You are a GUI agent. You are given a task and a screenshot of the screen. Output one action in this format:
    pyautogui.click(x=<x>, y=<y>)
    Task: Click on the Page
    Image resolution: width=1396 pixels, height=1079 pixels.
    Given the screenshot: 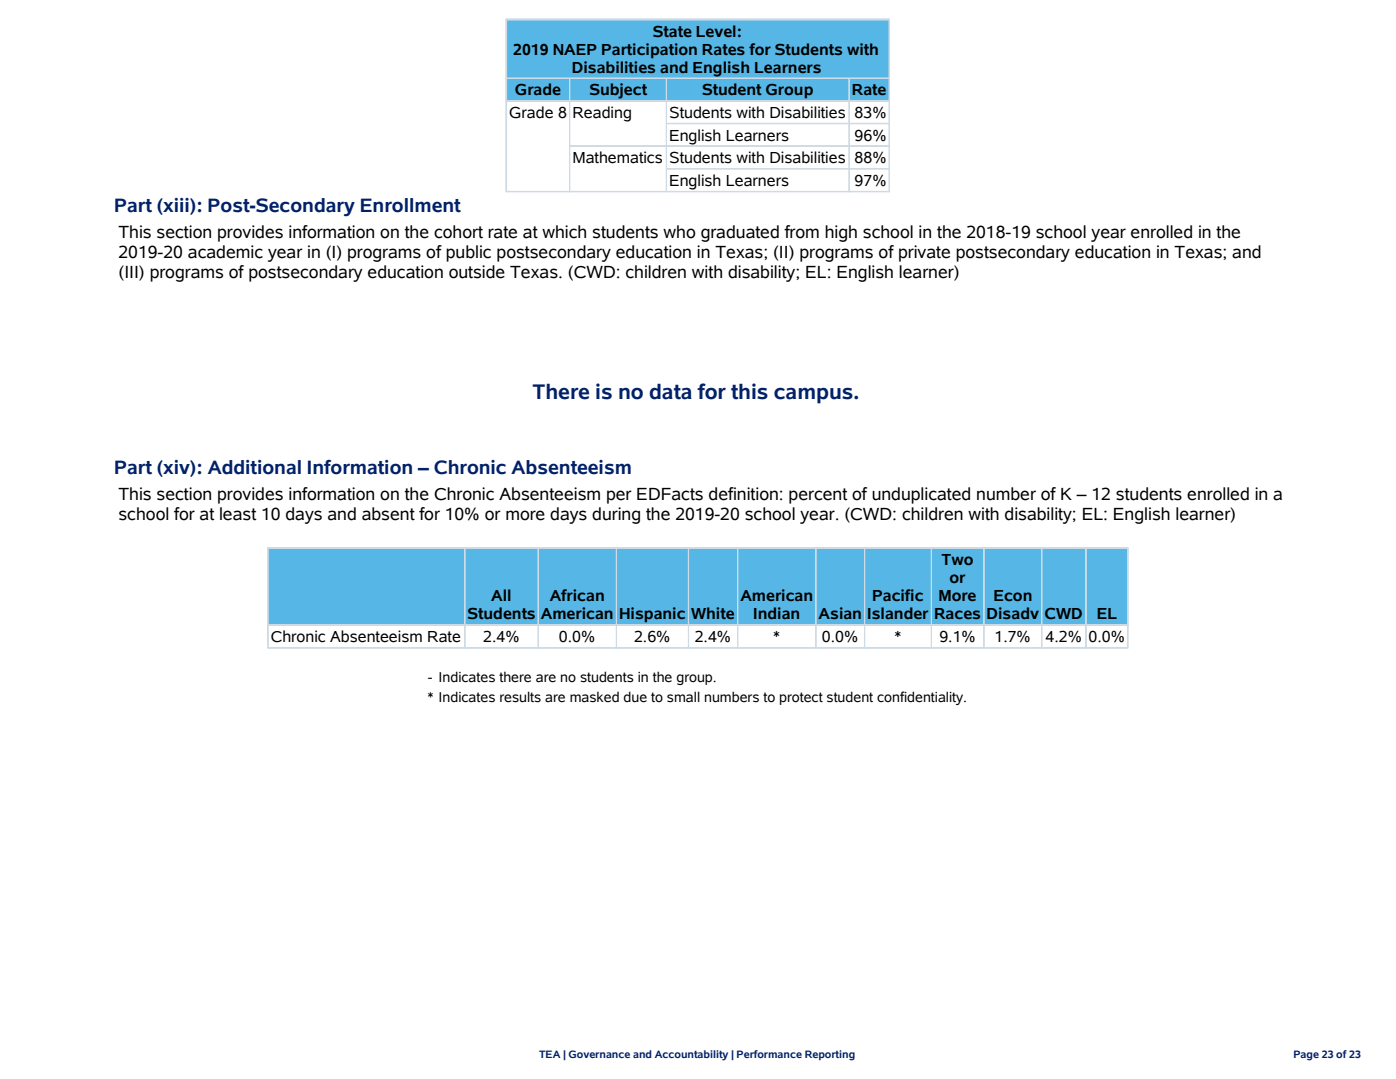 What is the action you would take?
    pyautogui.click(x=1306, y=1055)
